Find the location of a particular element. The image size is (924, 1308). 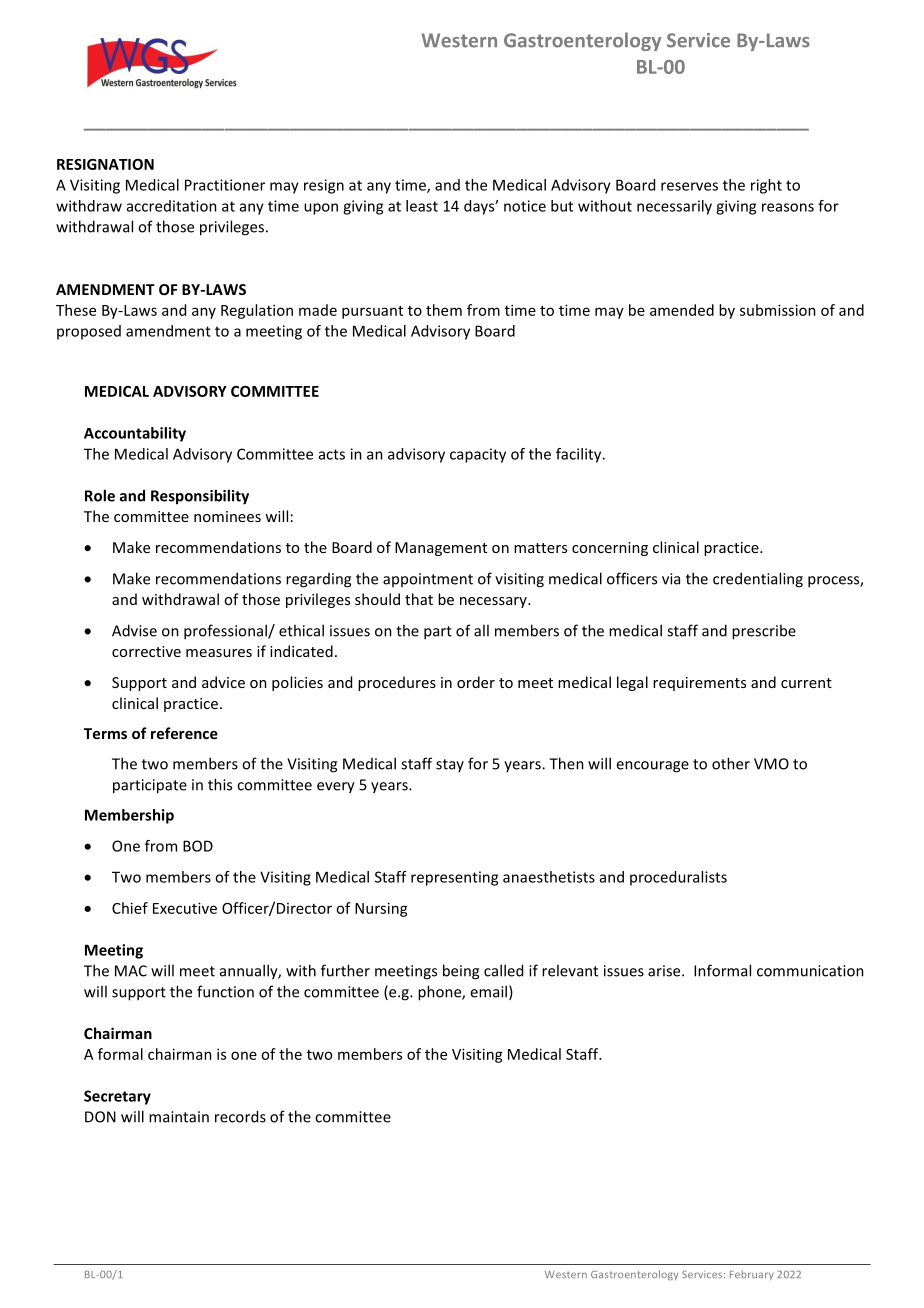

necessarily is located at coordinates (674, 207).
